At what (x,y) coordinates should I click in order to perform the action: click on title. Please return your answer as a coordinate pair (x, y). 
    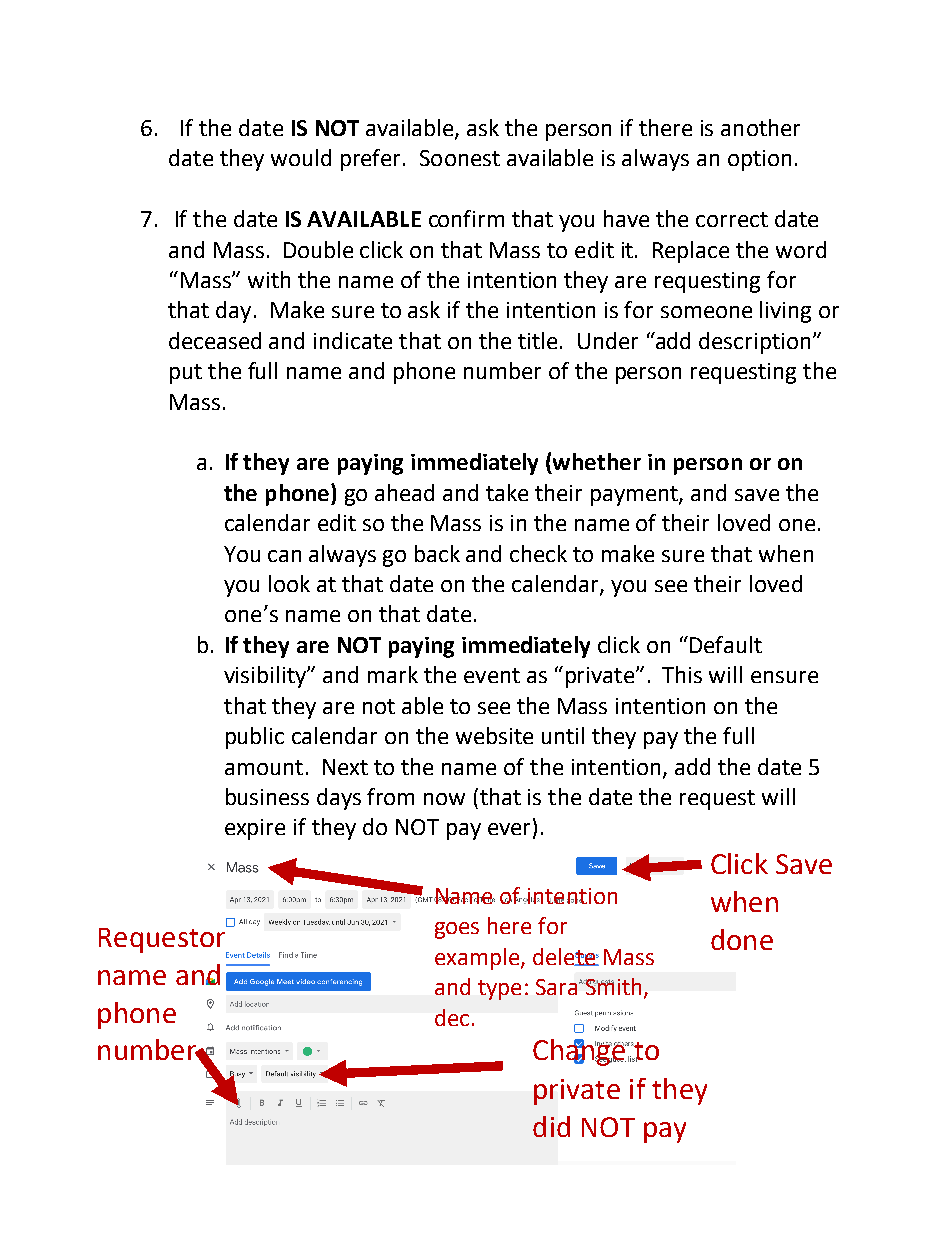
    Looking at the image, I should click on (537, 340).
